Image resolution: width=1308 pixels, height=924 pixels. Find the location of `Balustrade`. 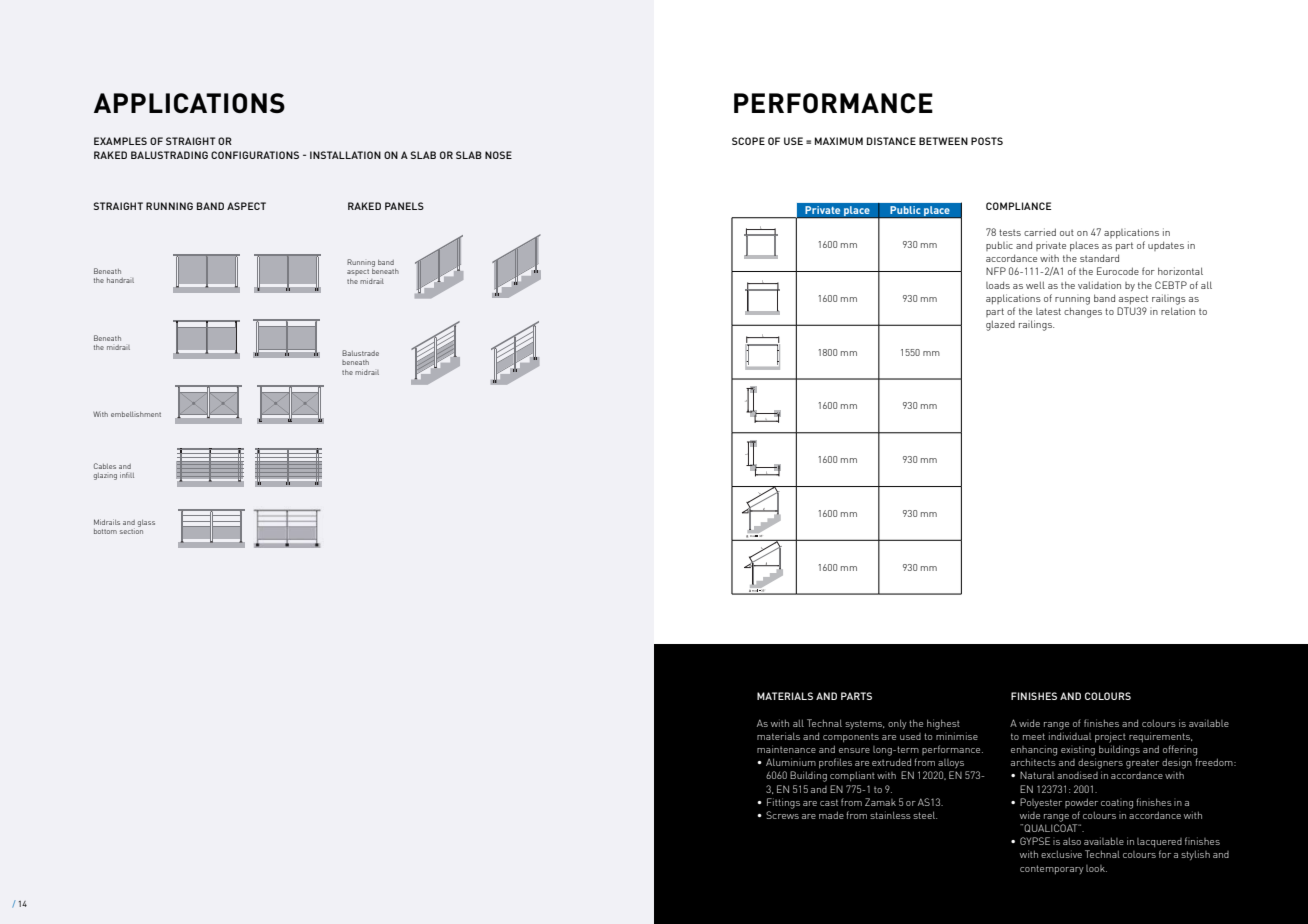

Balustrade is located at coordinates (360, 353).
